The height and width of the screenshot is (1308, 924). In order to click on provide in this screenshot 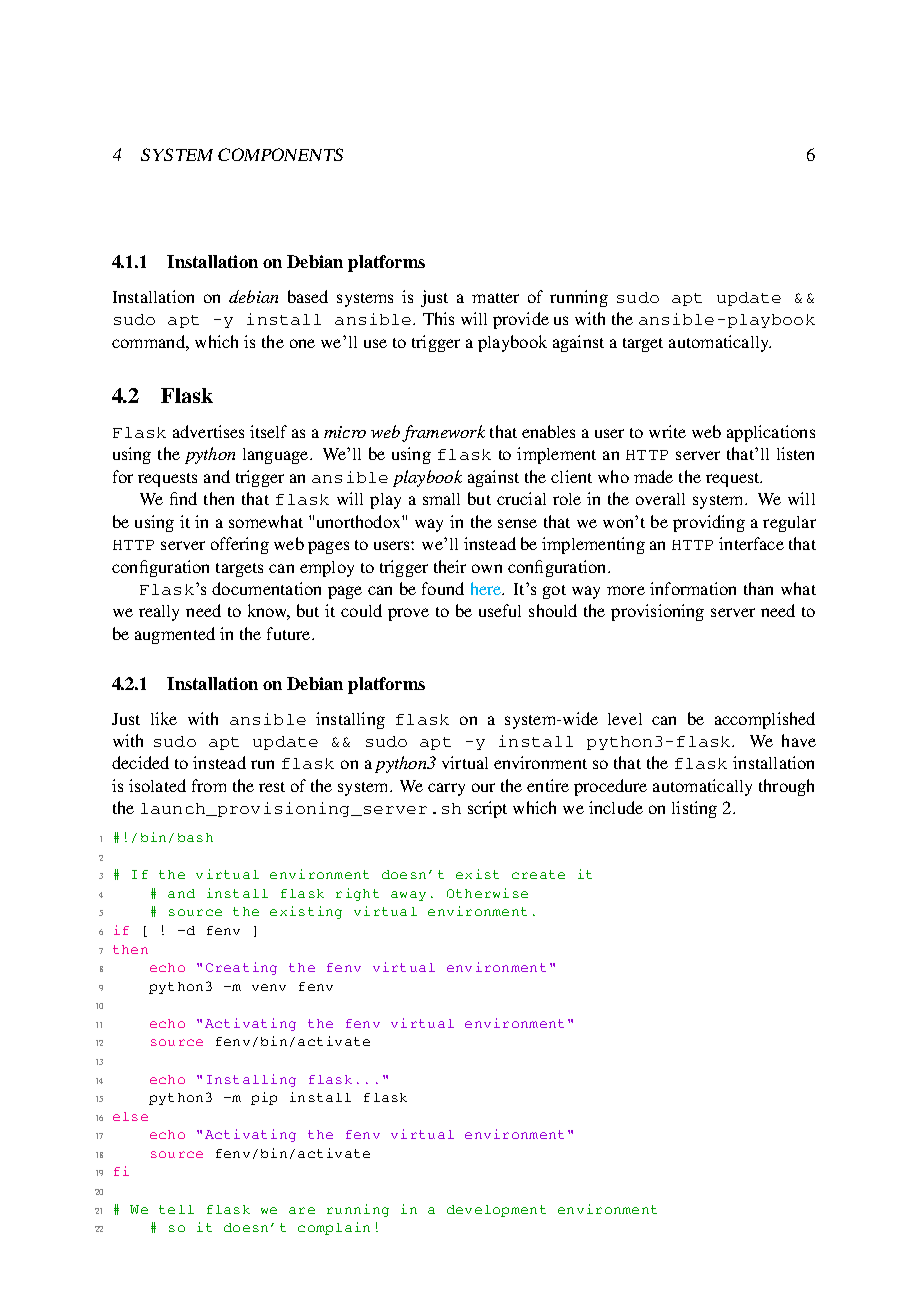, I will do `click(521, 320)`.
